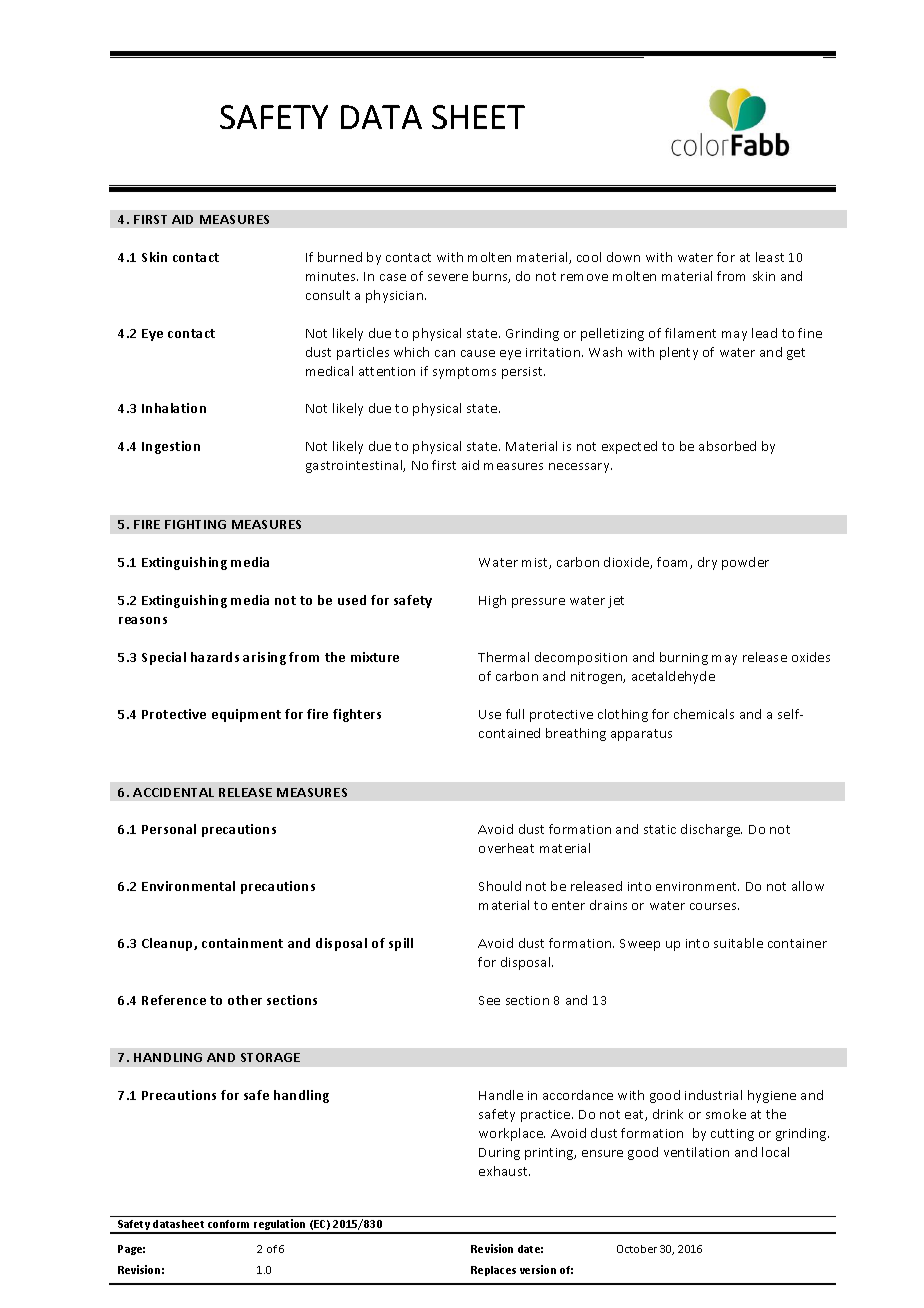 The width and height of the screenshot is (924, 1308). Describe the element at coordinates (745, 563) in the screenshot. I see `powder` at that location.
